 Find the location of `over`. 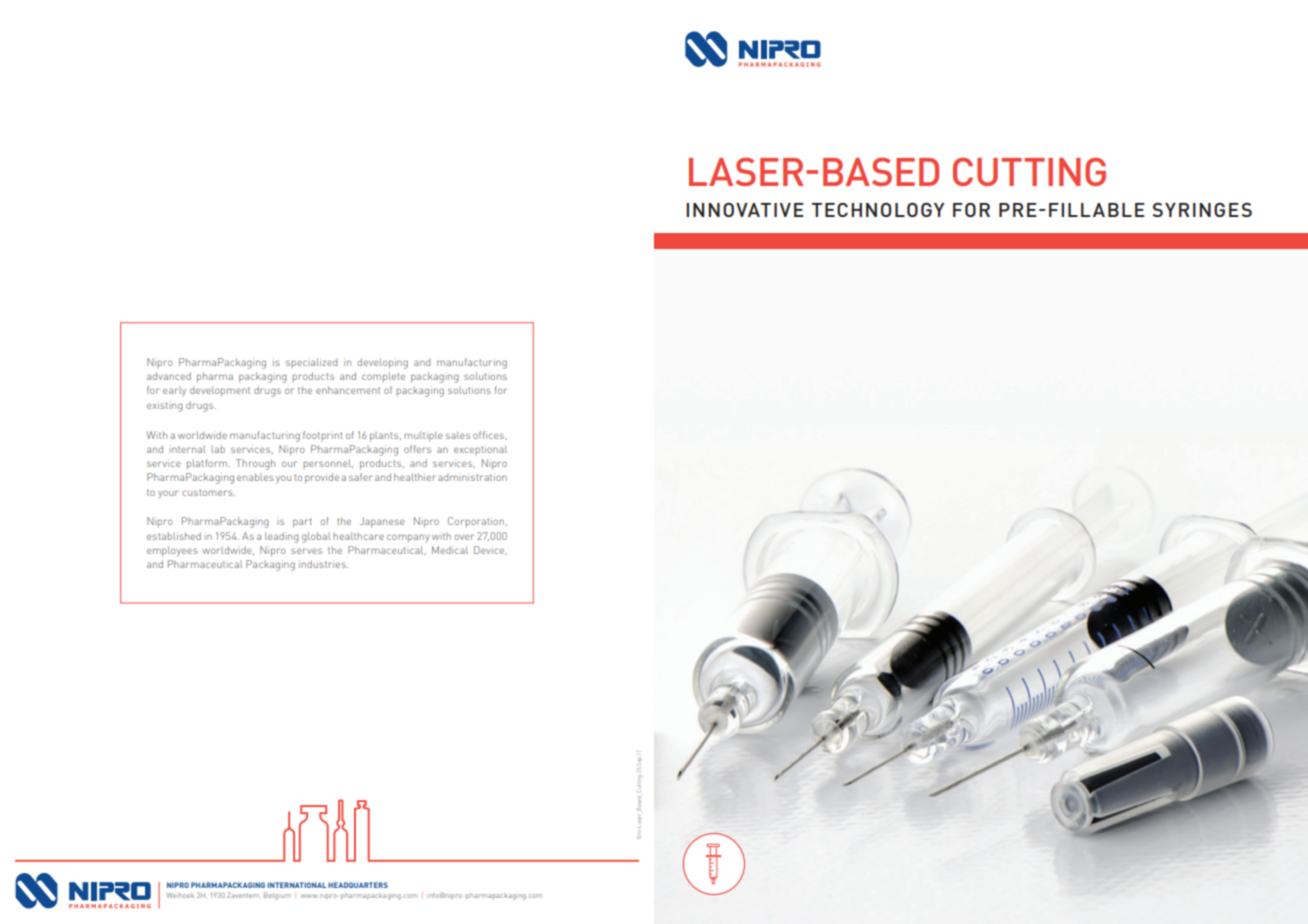

over is located at coordinates (464, 537).
